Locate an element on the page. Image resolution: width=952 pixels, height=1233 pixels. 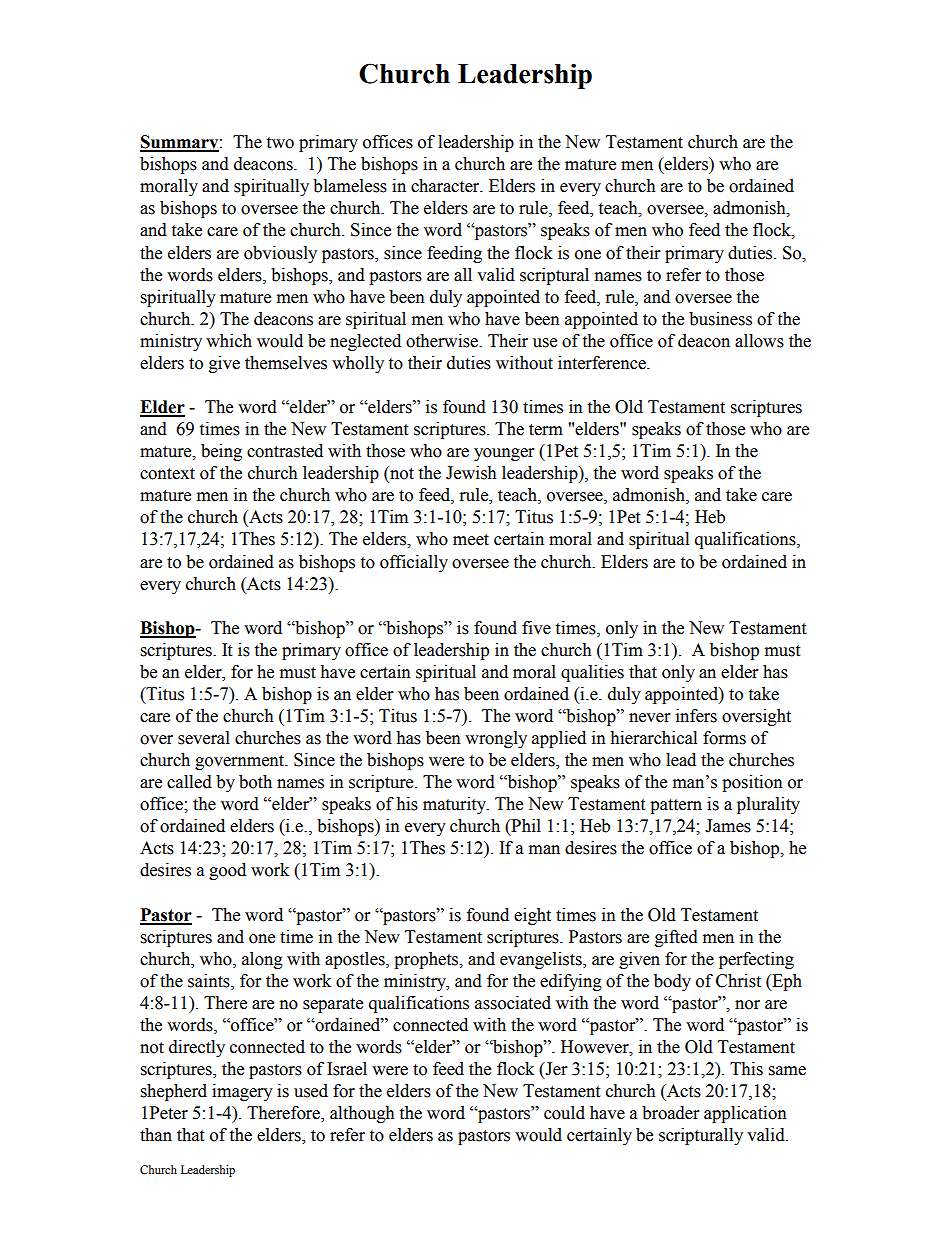
qualities is located at coordinates (592, 673).
